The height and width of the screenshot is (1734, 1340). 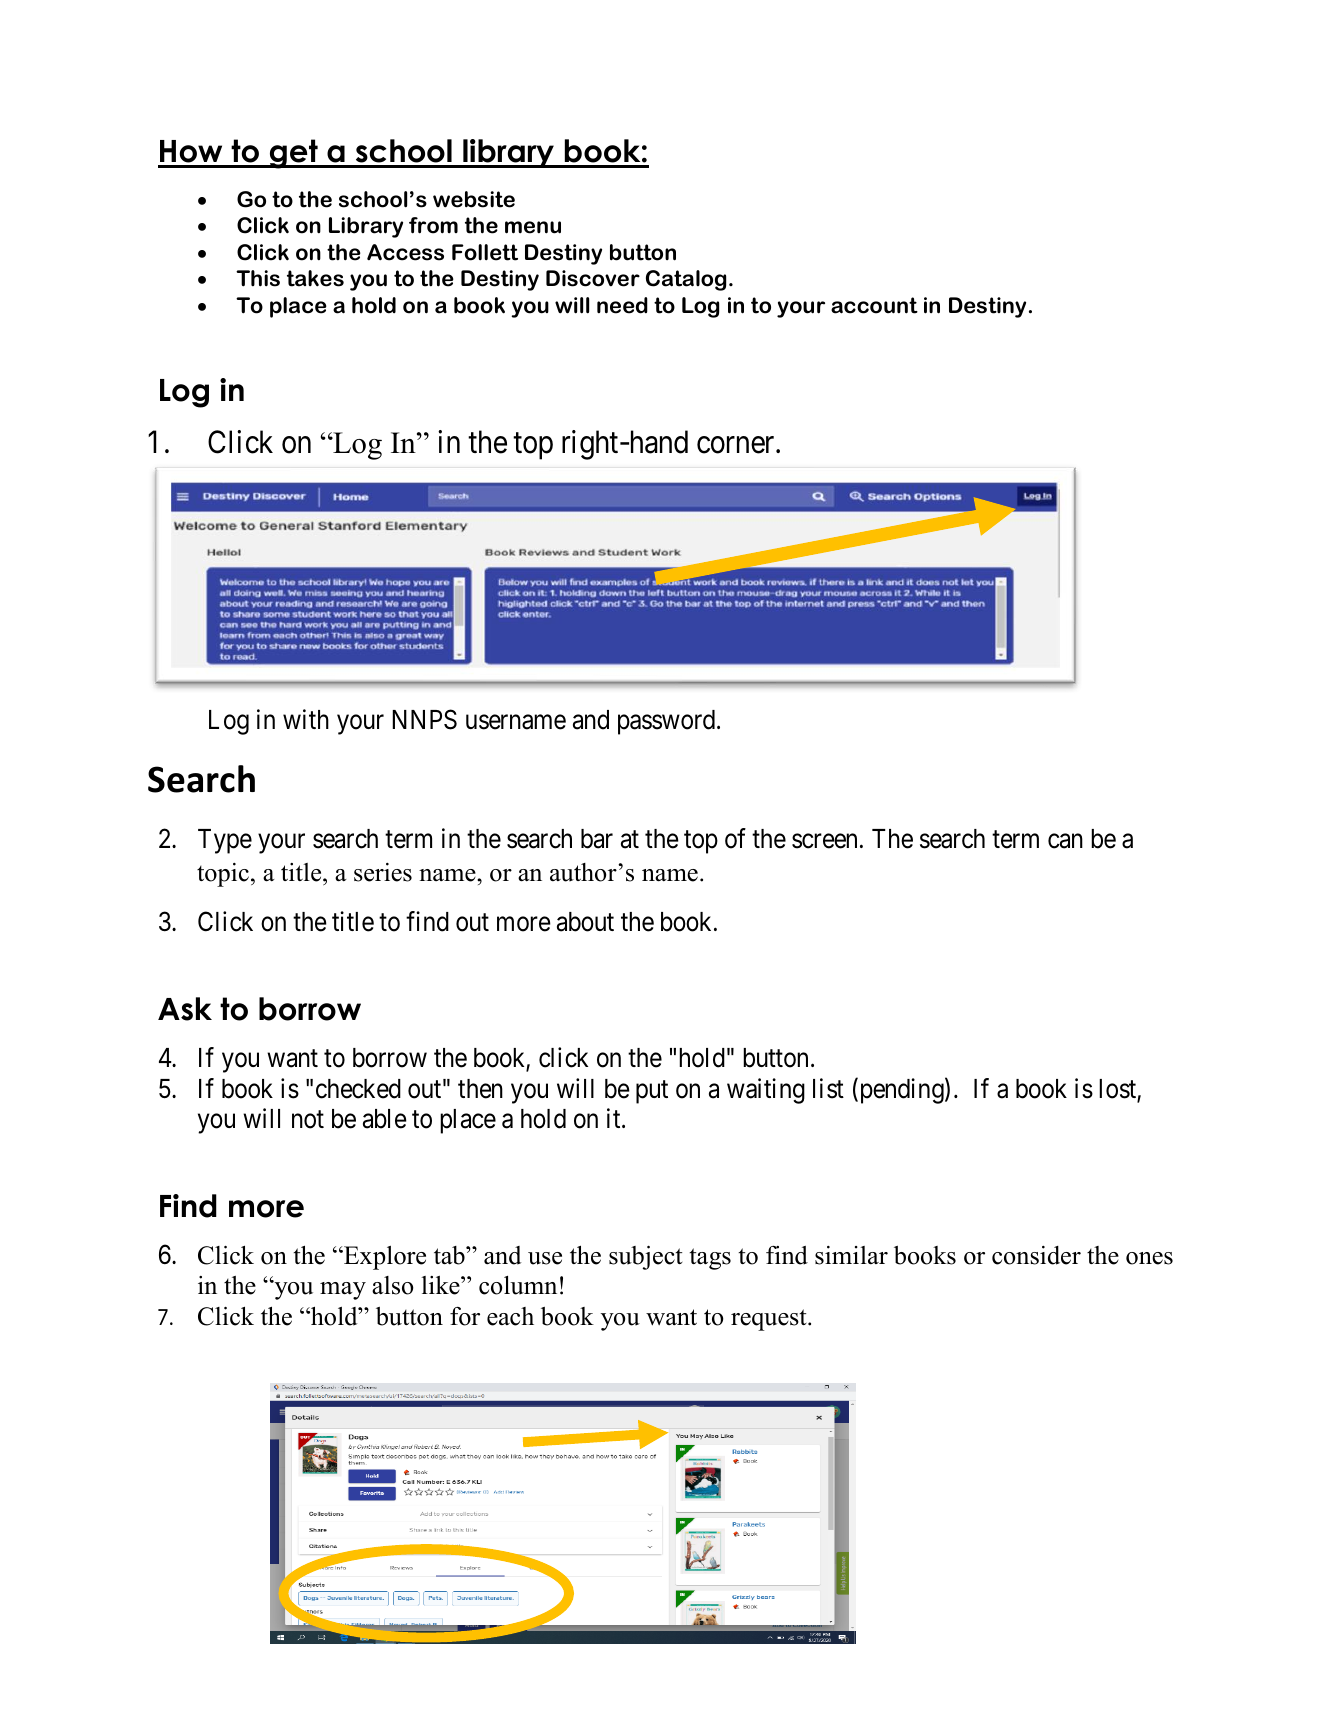 What do you see at coordinates (874, 305) in the screenshot?
I see `account` at bounding box center [874, 305].
